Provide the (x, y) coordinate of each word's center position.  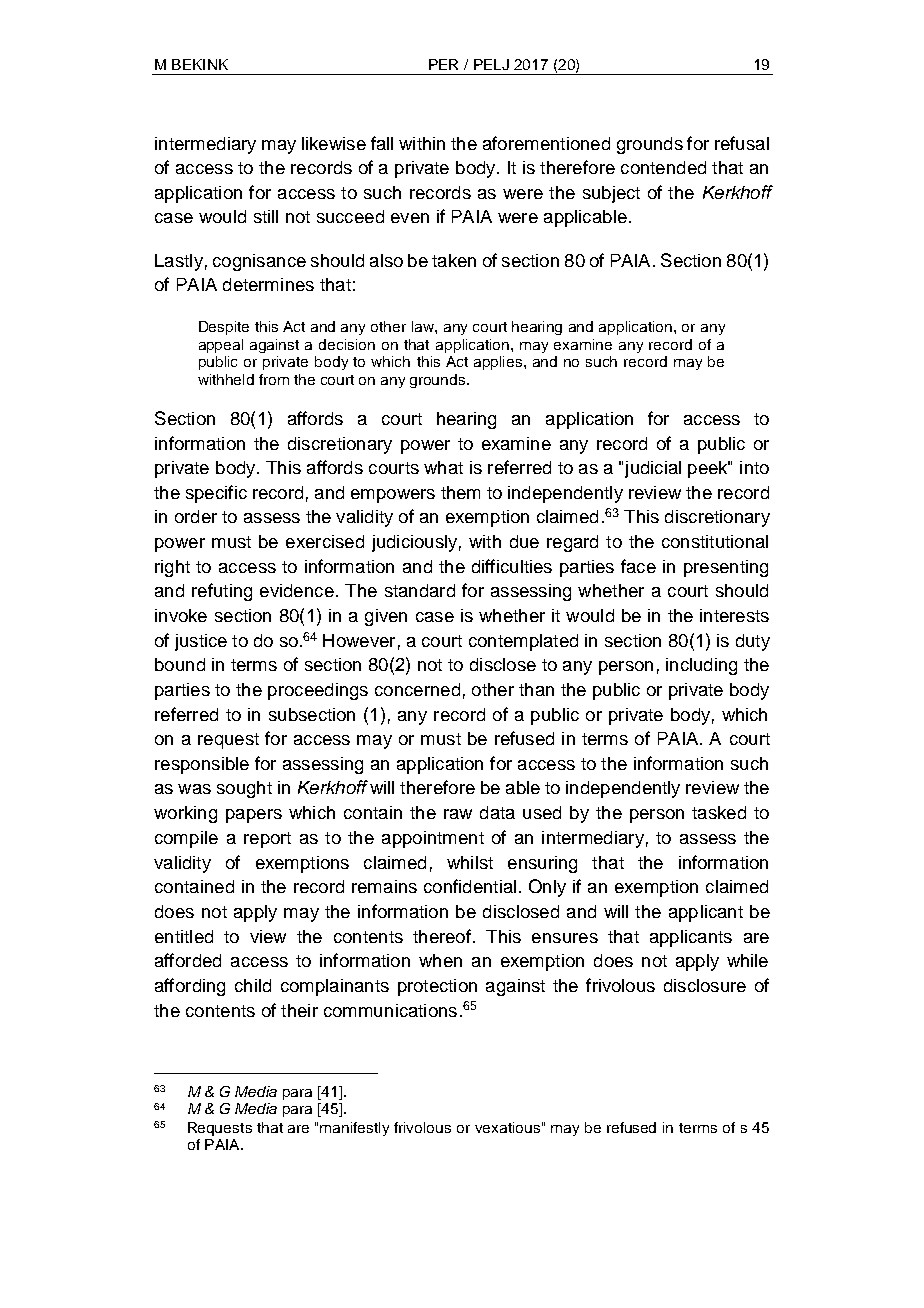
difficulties (512, 566)
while (747, 960)
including (701, 666)
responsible (202, 765)
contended (663, 167)
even (410, 218)
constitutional (715, 541)
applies (499, 363)
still (266, 216)
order (196, 516)
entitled (184, 936)
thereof (442, 936)
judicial (653, 469)
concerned (417, 689)
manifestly (354, 1129)
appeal (221, 346)
